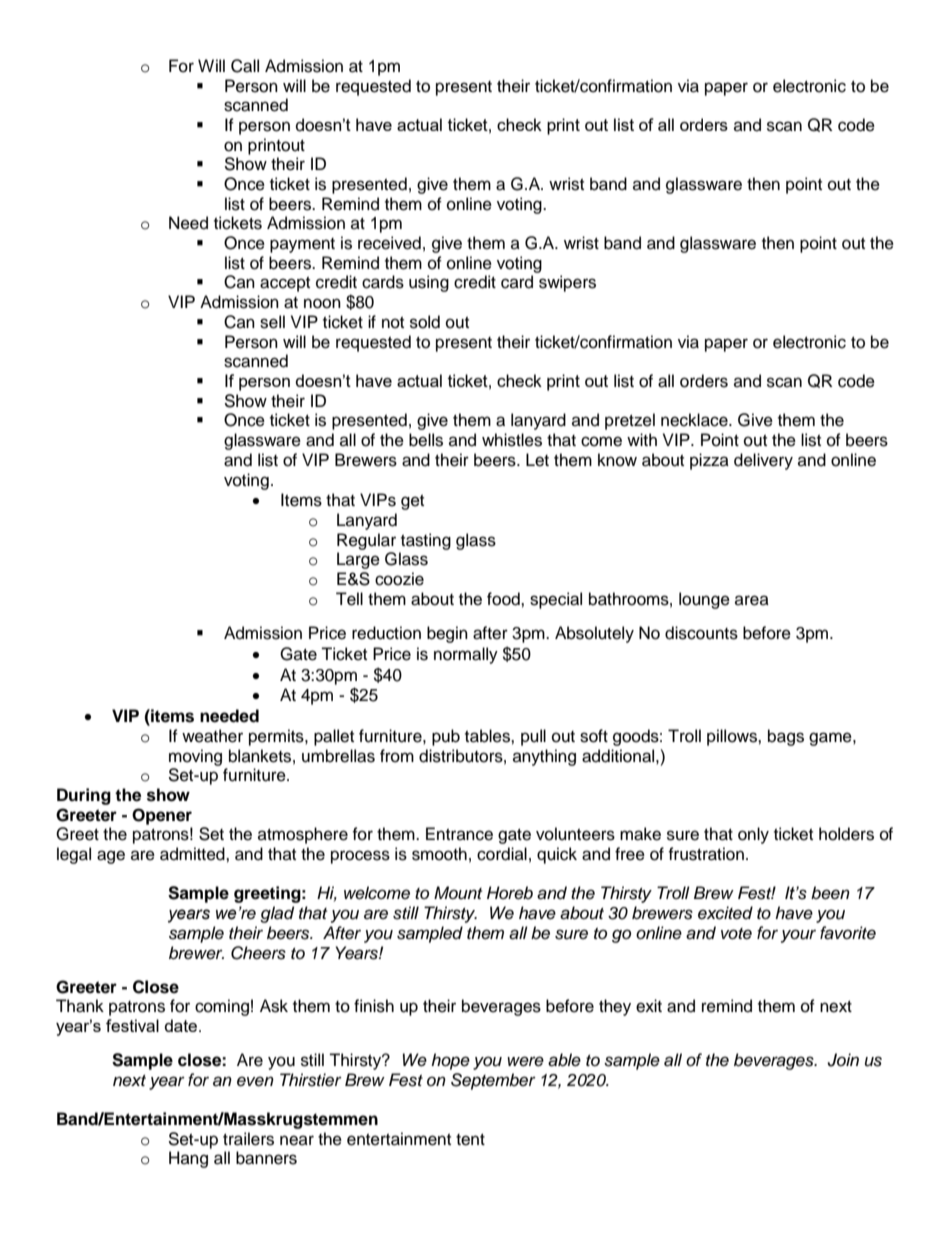  I want to click on swipers, so click(567, 283).
